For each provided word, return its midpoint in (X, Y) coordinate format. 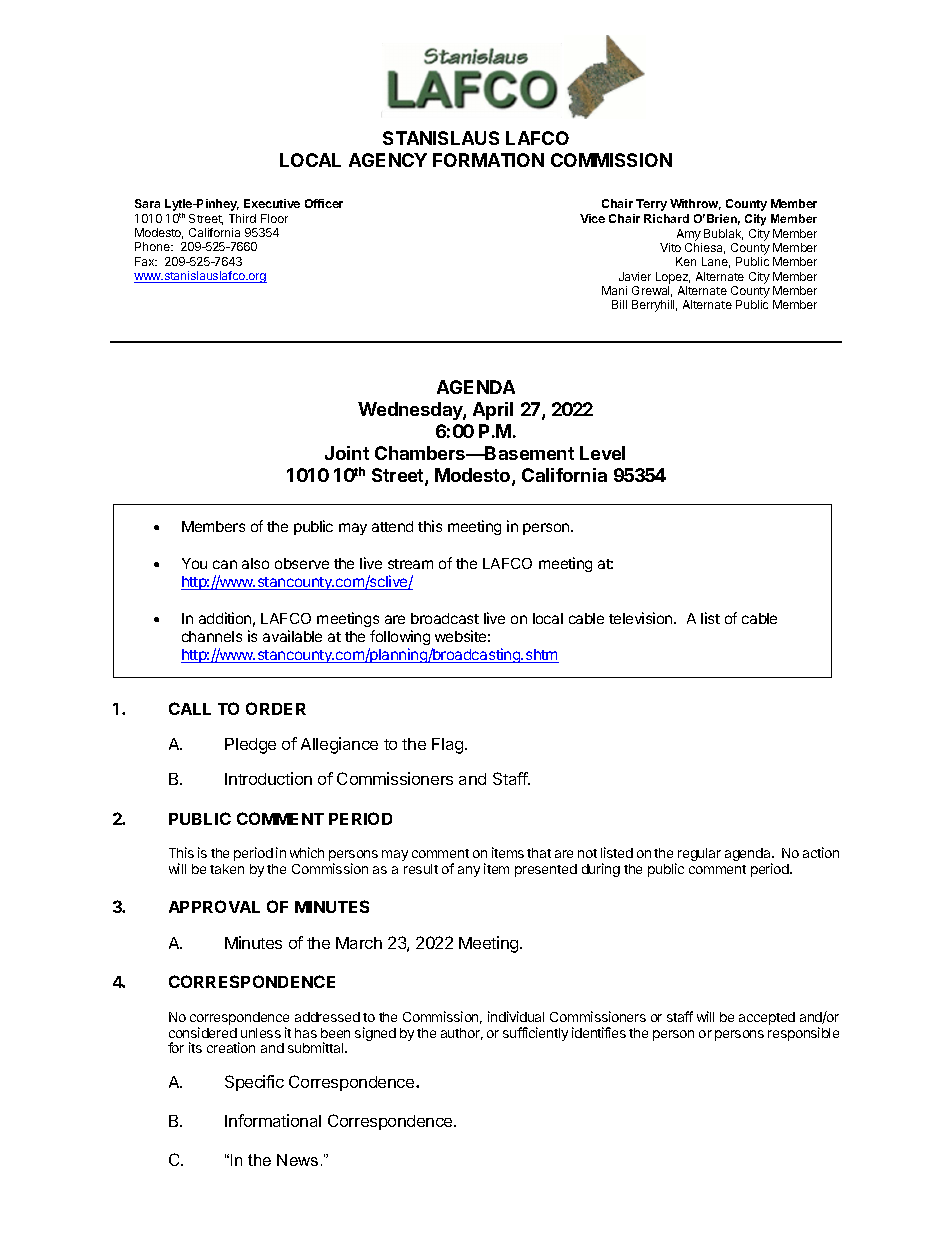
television (642, 618)
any (469, 871)
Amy (689, 236)
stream (410, 564)
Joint (347, 453)
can (225, 564)
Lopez (673, 278)
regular (699, 854)
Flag (449, 746)
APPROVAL (214, 906)
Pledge (250, 746)
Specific (254, 1083)
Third (242, 218)
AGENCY (388, 160)
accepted (767, 1018)
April (493, 411)
